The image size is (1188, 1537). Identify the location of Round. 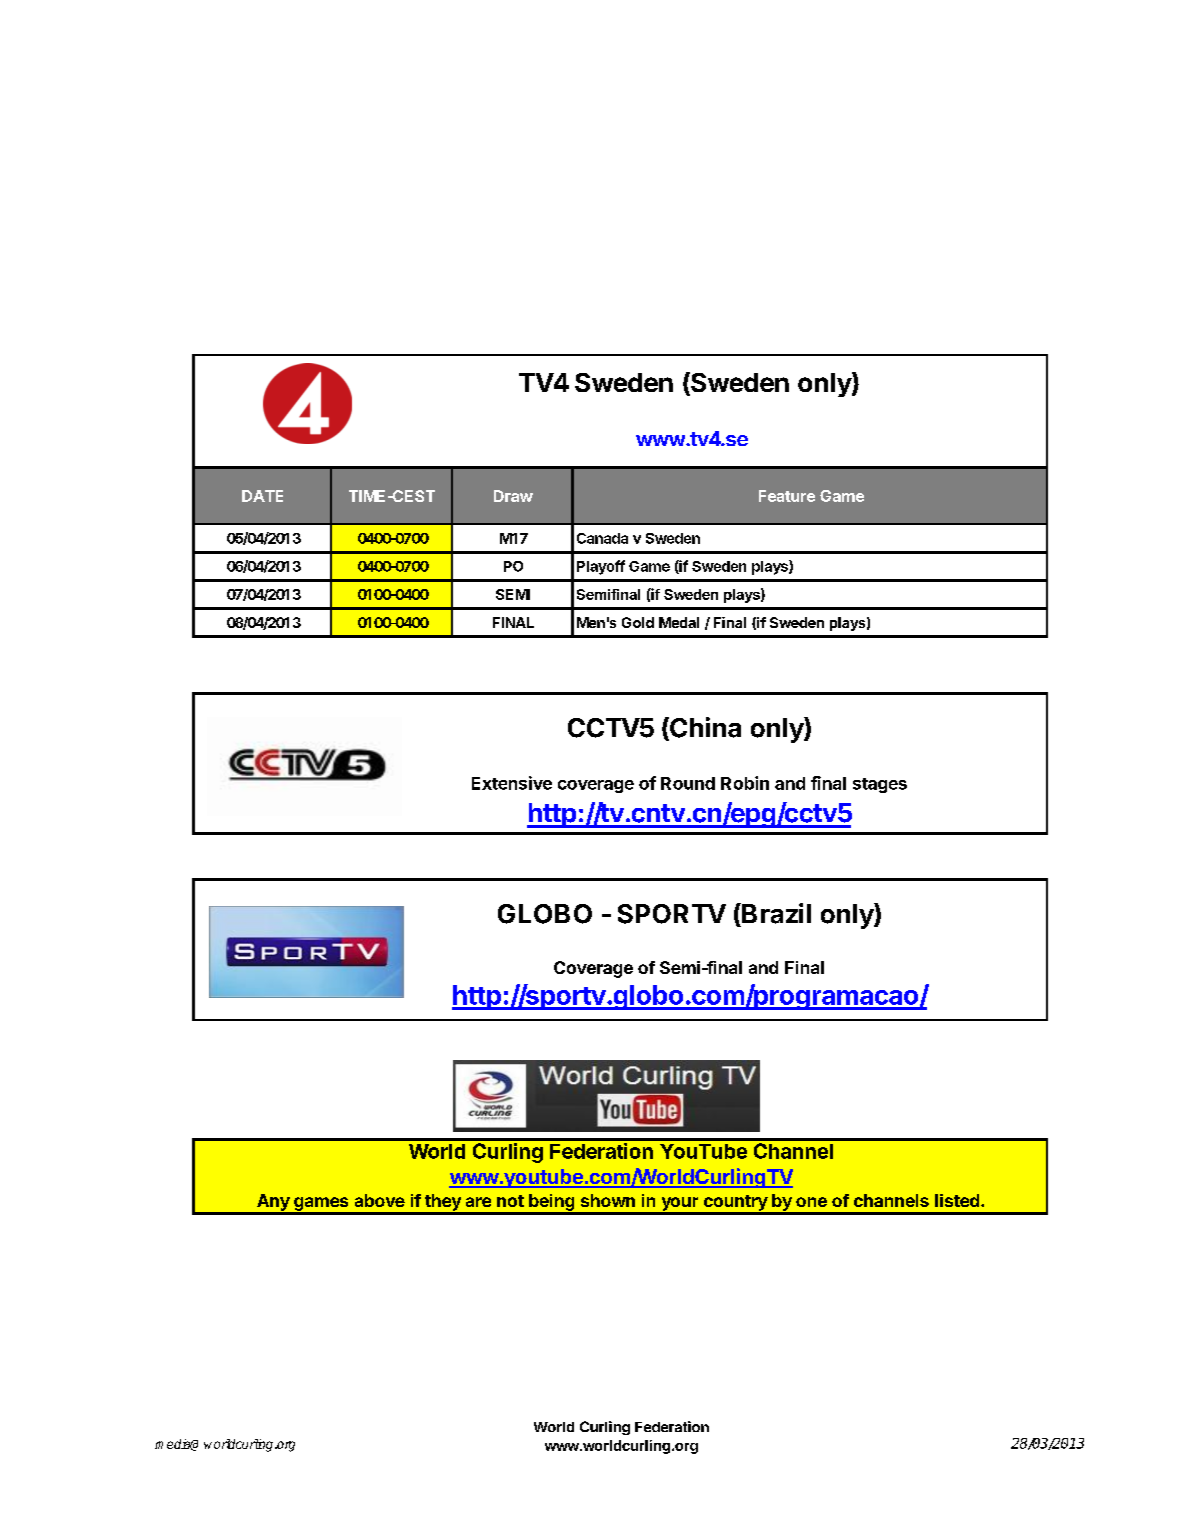
(688, 783).
